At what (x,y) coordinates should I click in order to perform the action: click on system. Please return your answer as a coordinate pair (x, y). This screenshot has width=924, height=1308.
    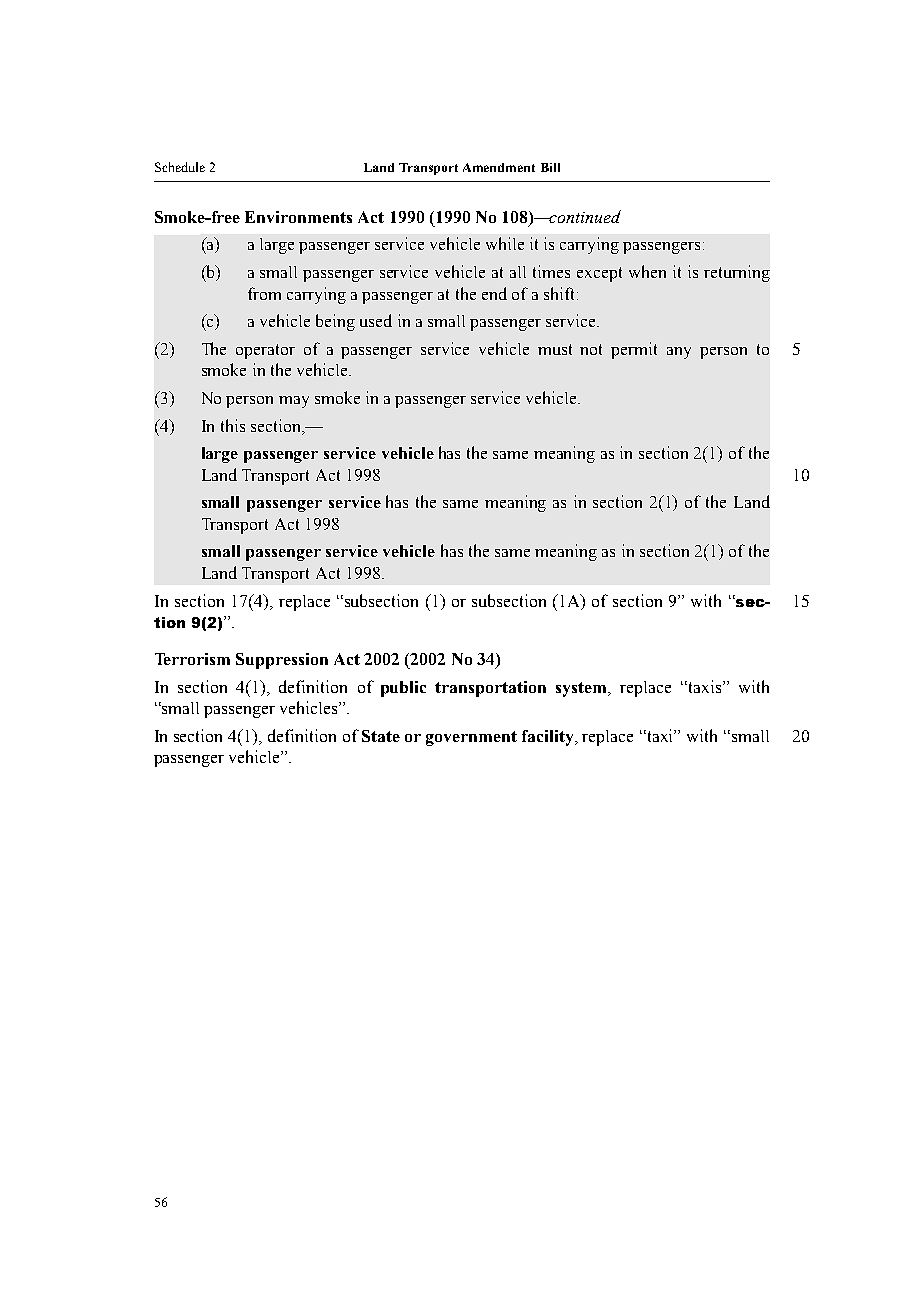
    Looking at the image, I should click on (582, 689).
